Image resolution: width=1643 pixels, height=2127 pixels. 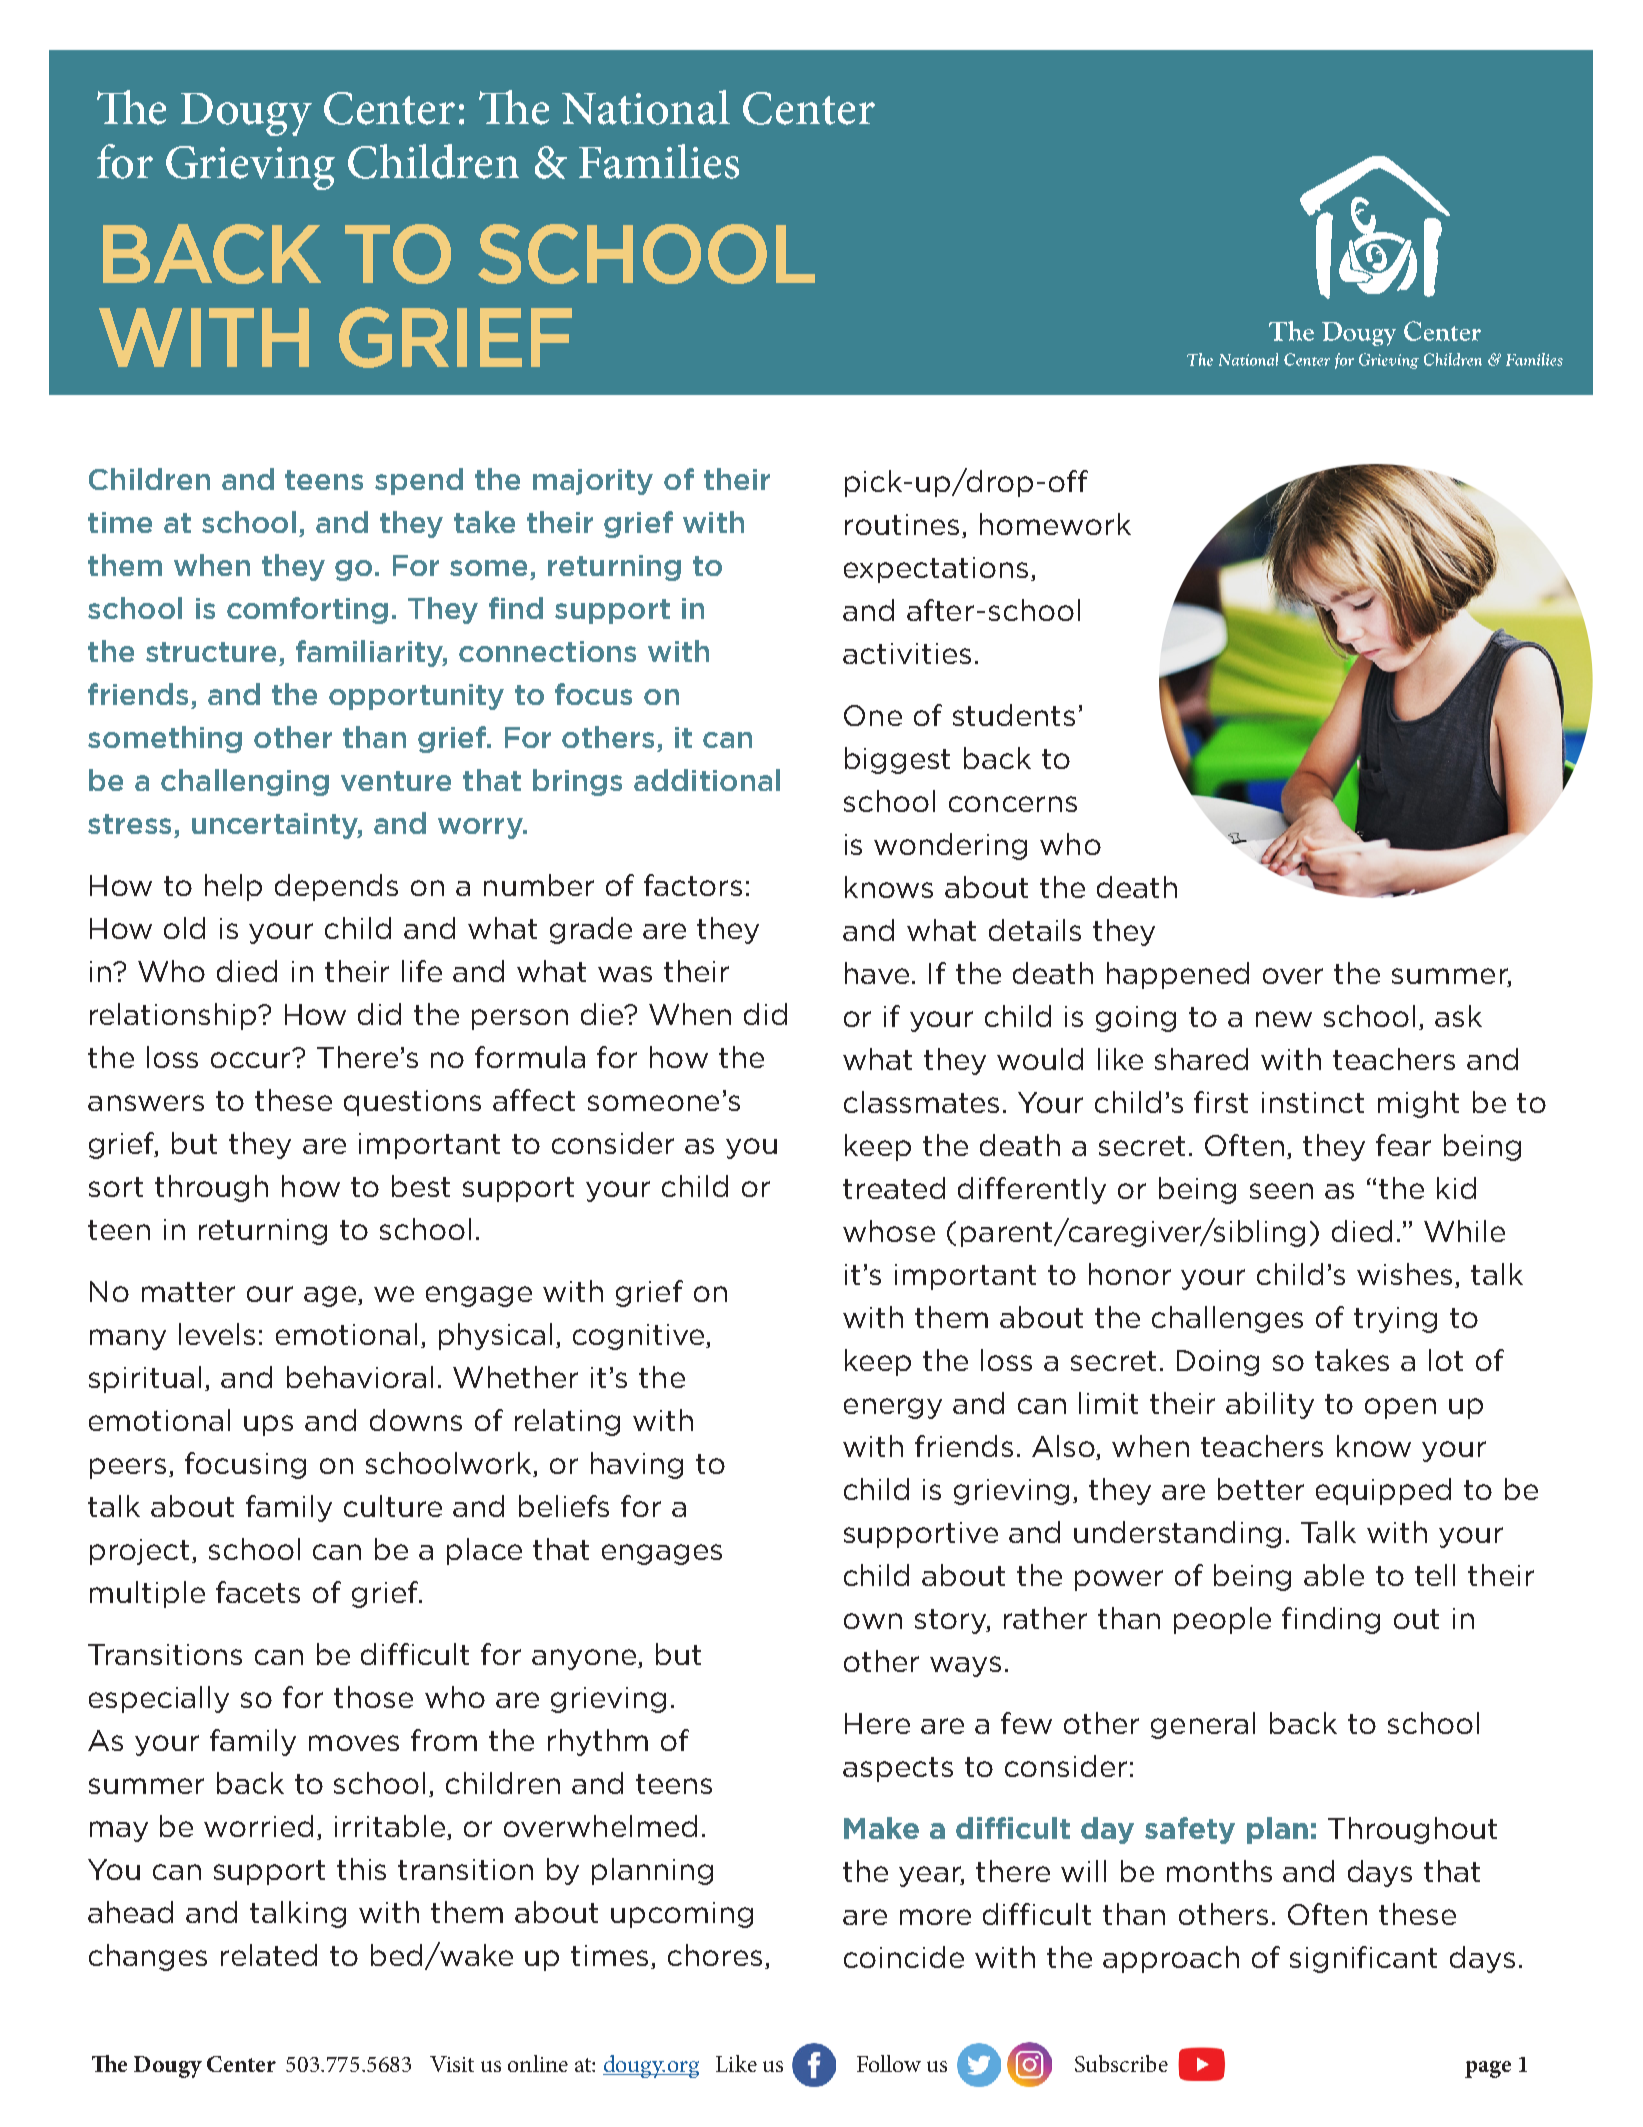 I want to click on facets, so click(x=258, y=1592).
